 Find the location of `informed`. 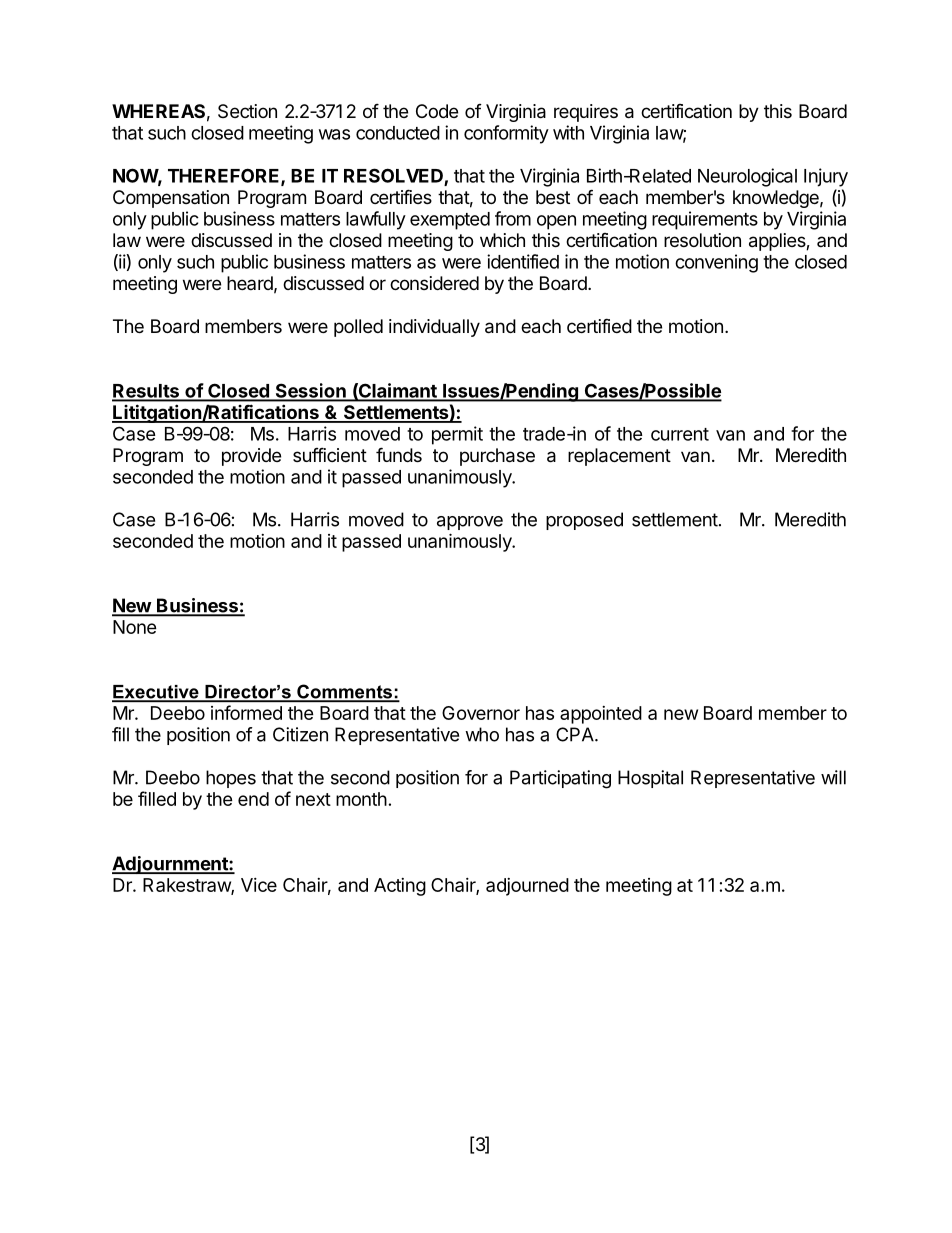

informed is located at coordinates (246, 712).
